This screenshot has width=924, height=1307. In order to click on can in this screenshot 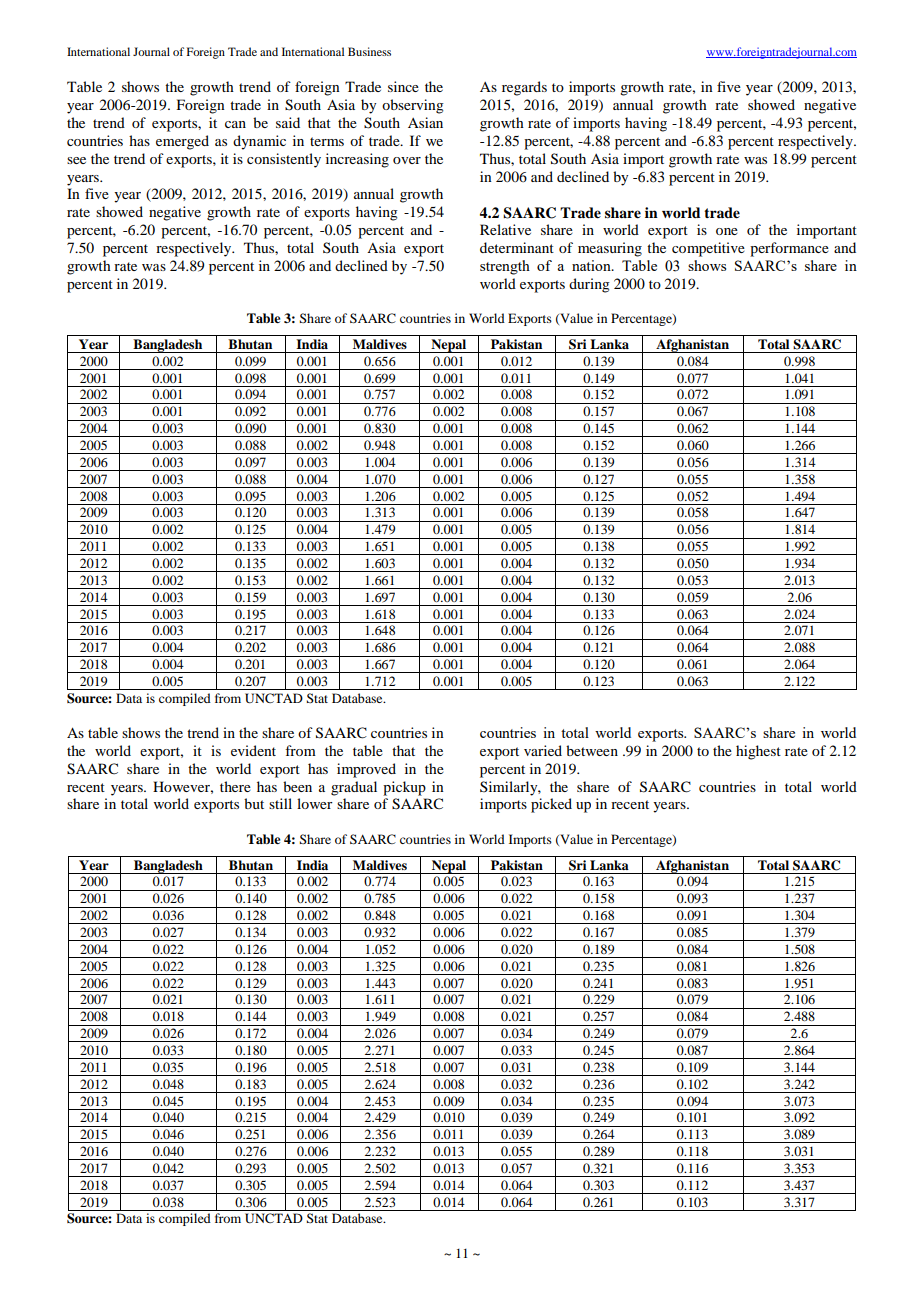, I will do `click(235, 124)`.
